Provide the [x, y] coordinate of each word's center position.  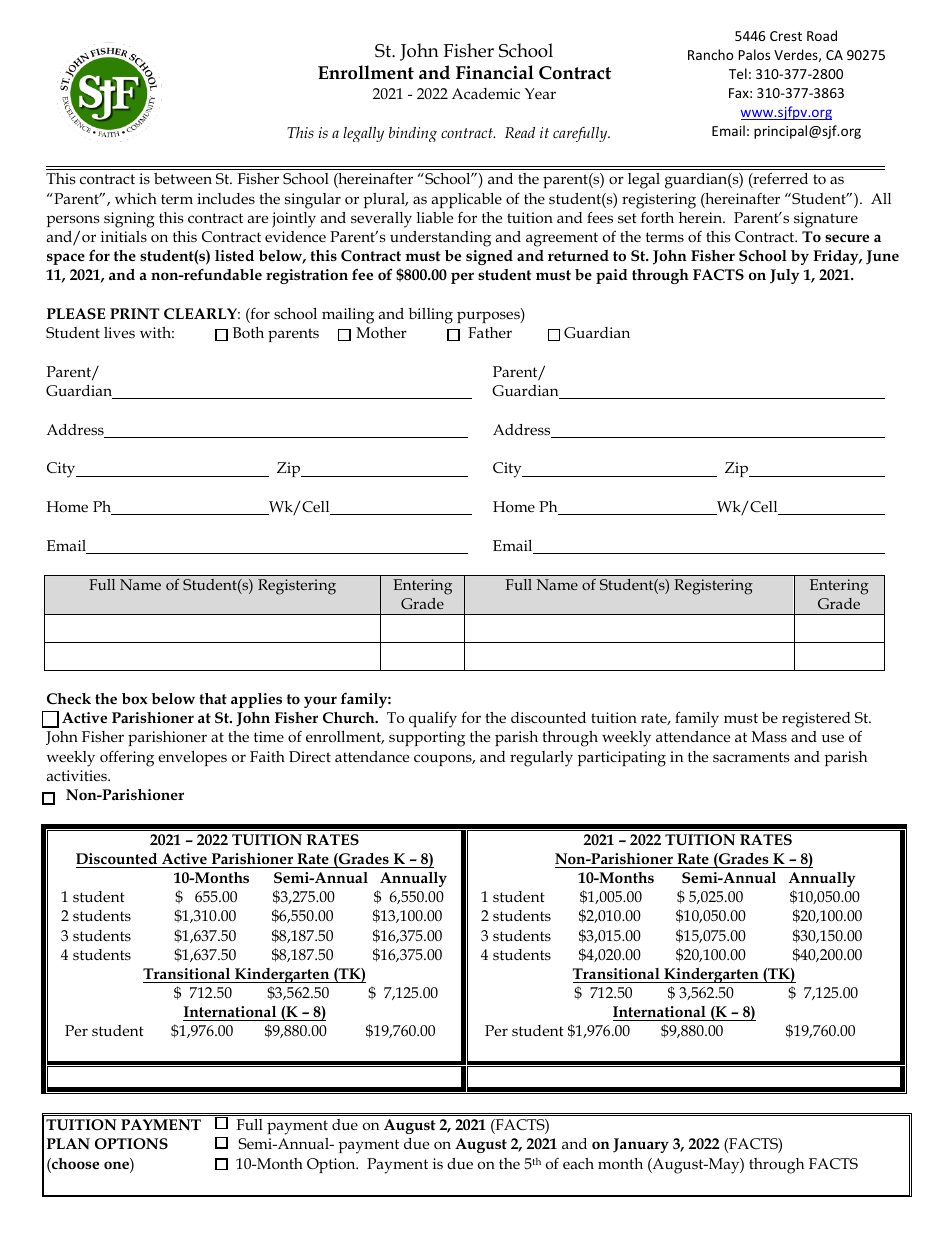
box [134, 699]
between [183, 178]
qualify [433, 720]
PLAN [68, 1143]
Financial [495, 72]
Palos [754, 54]
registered [816, 720]
